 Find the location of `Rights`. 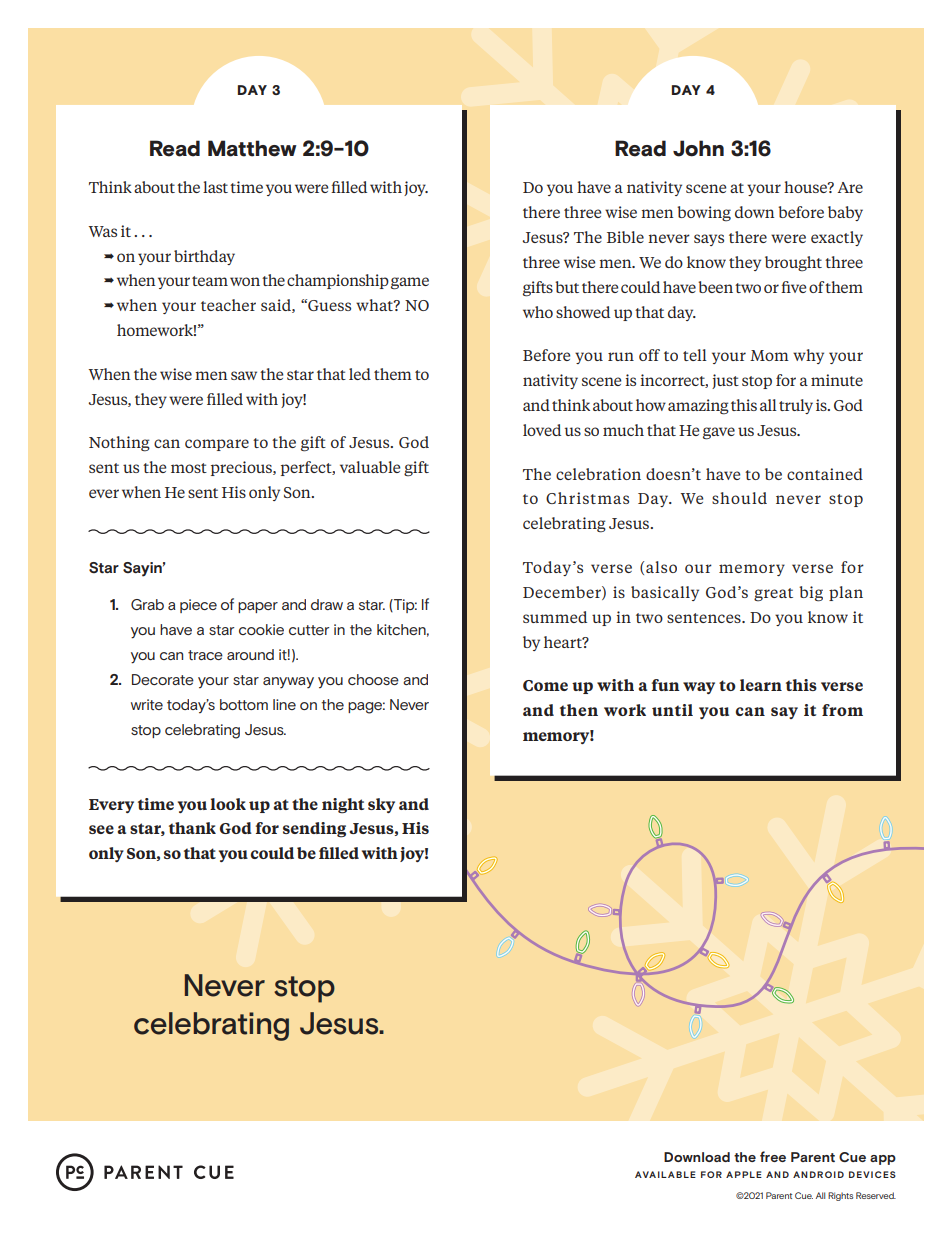

Rights is located at coordinates (840, 1196).
